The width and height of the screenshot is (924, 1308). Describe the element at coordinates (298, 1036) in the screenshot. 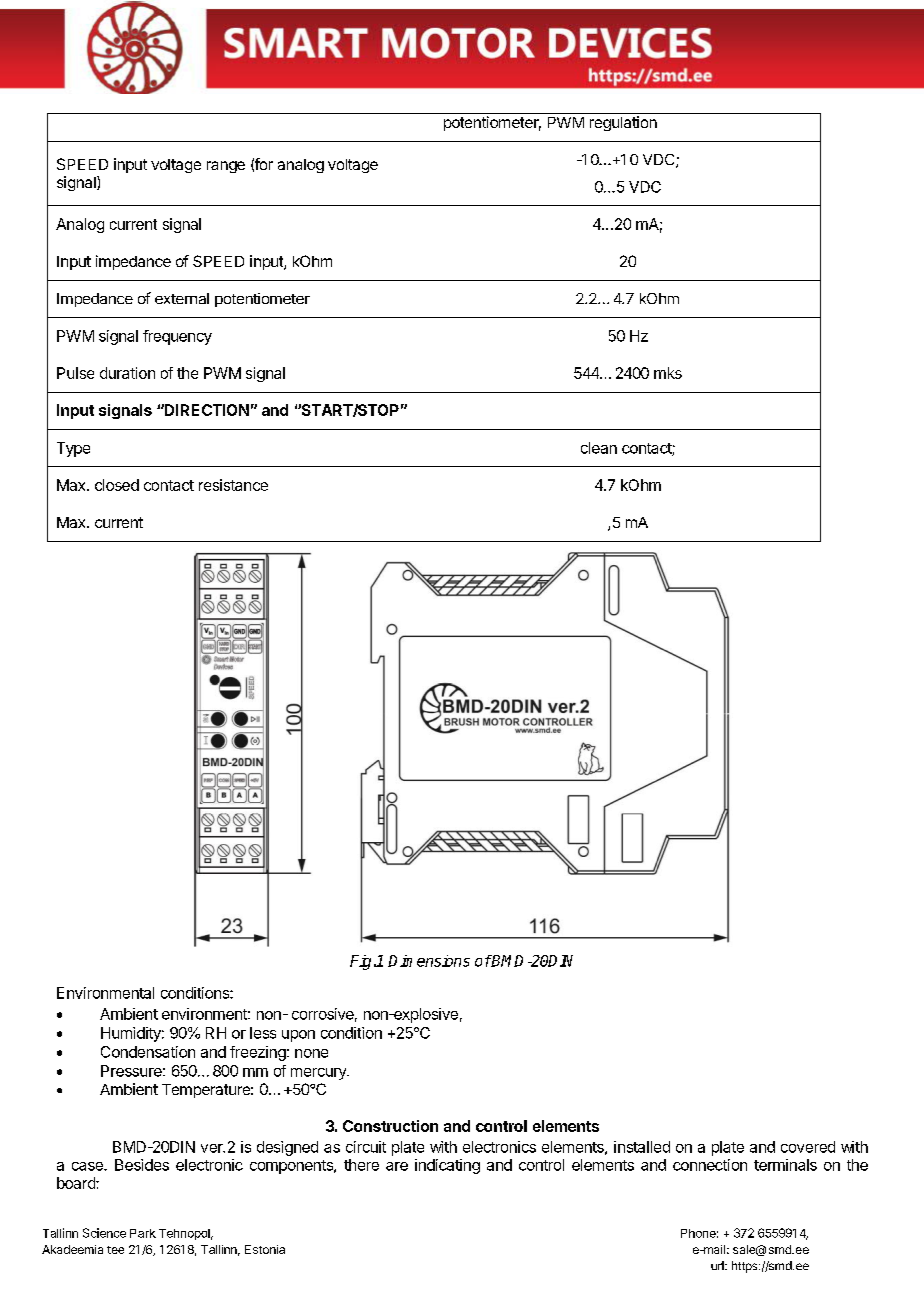

I see `upon` at that location.
